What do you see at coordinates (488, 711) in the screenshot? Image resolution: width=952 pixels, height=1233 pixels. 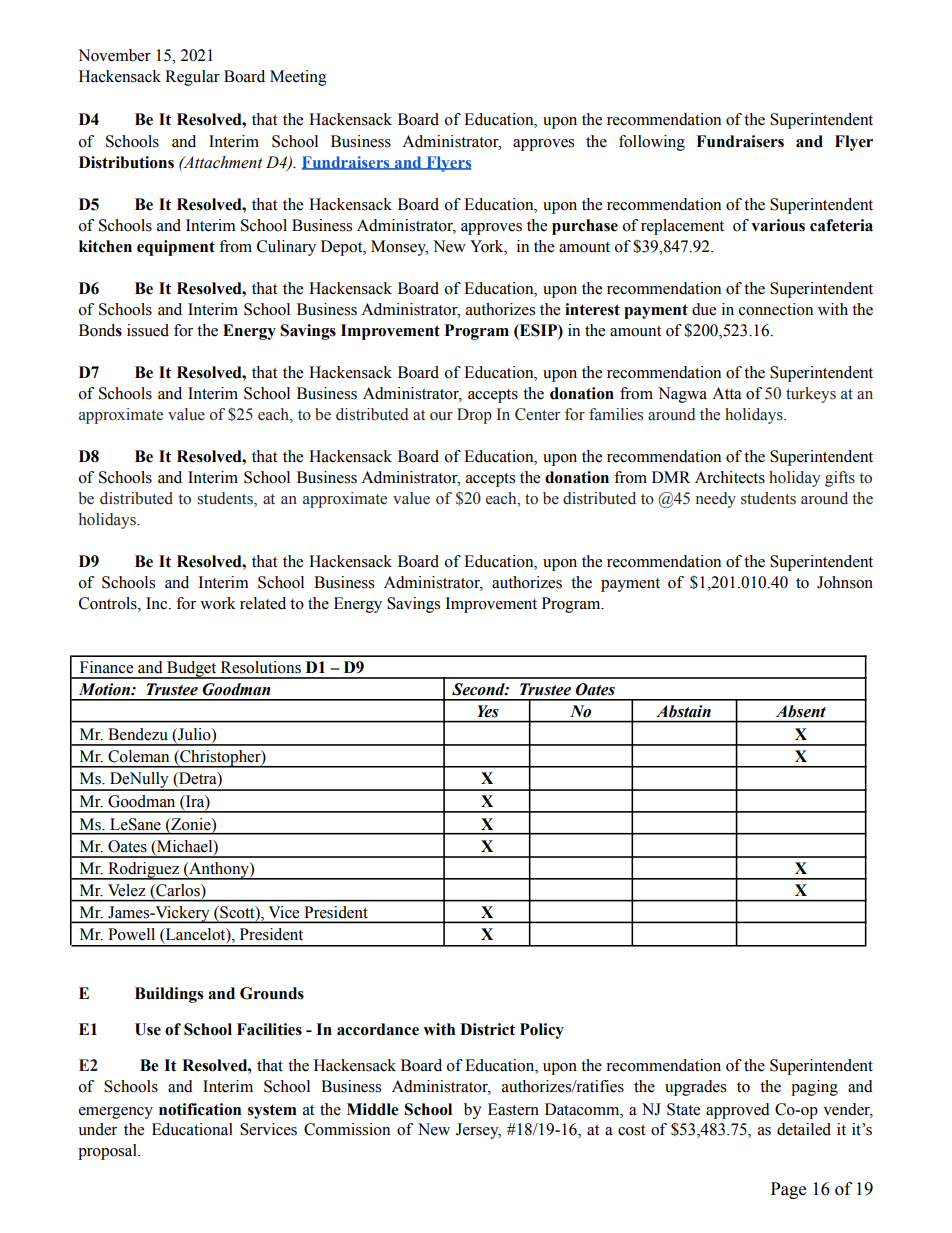 I see `Yes` at bounding box center [488, 711].
